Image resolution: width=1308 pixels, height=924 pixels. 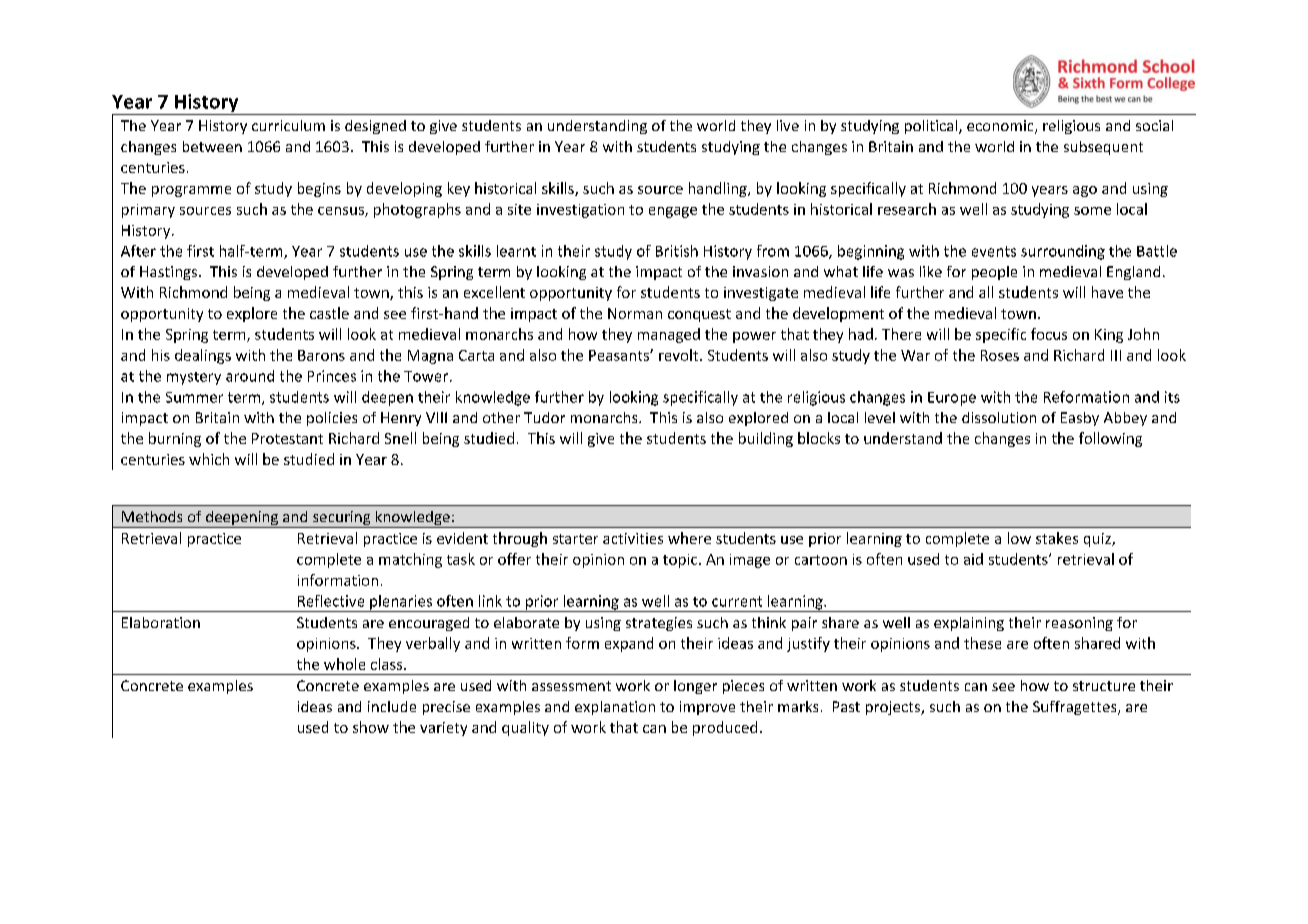 What do you see at coordinates (788, 125) in the document?
I see `live` at bounding box center [788, 125].
